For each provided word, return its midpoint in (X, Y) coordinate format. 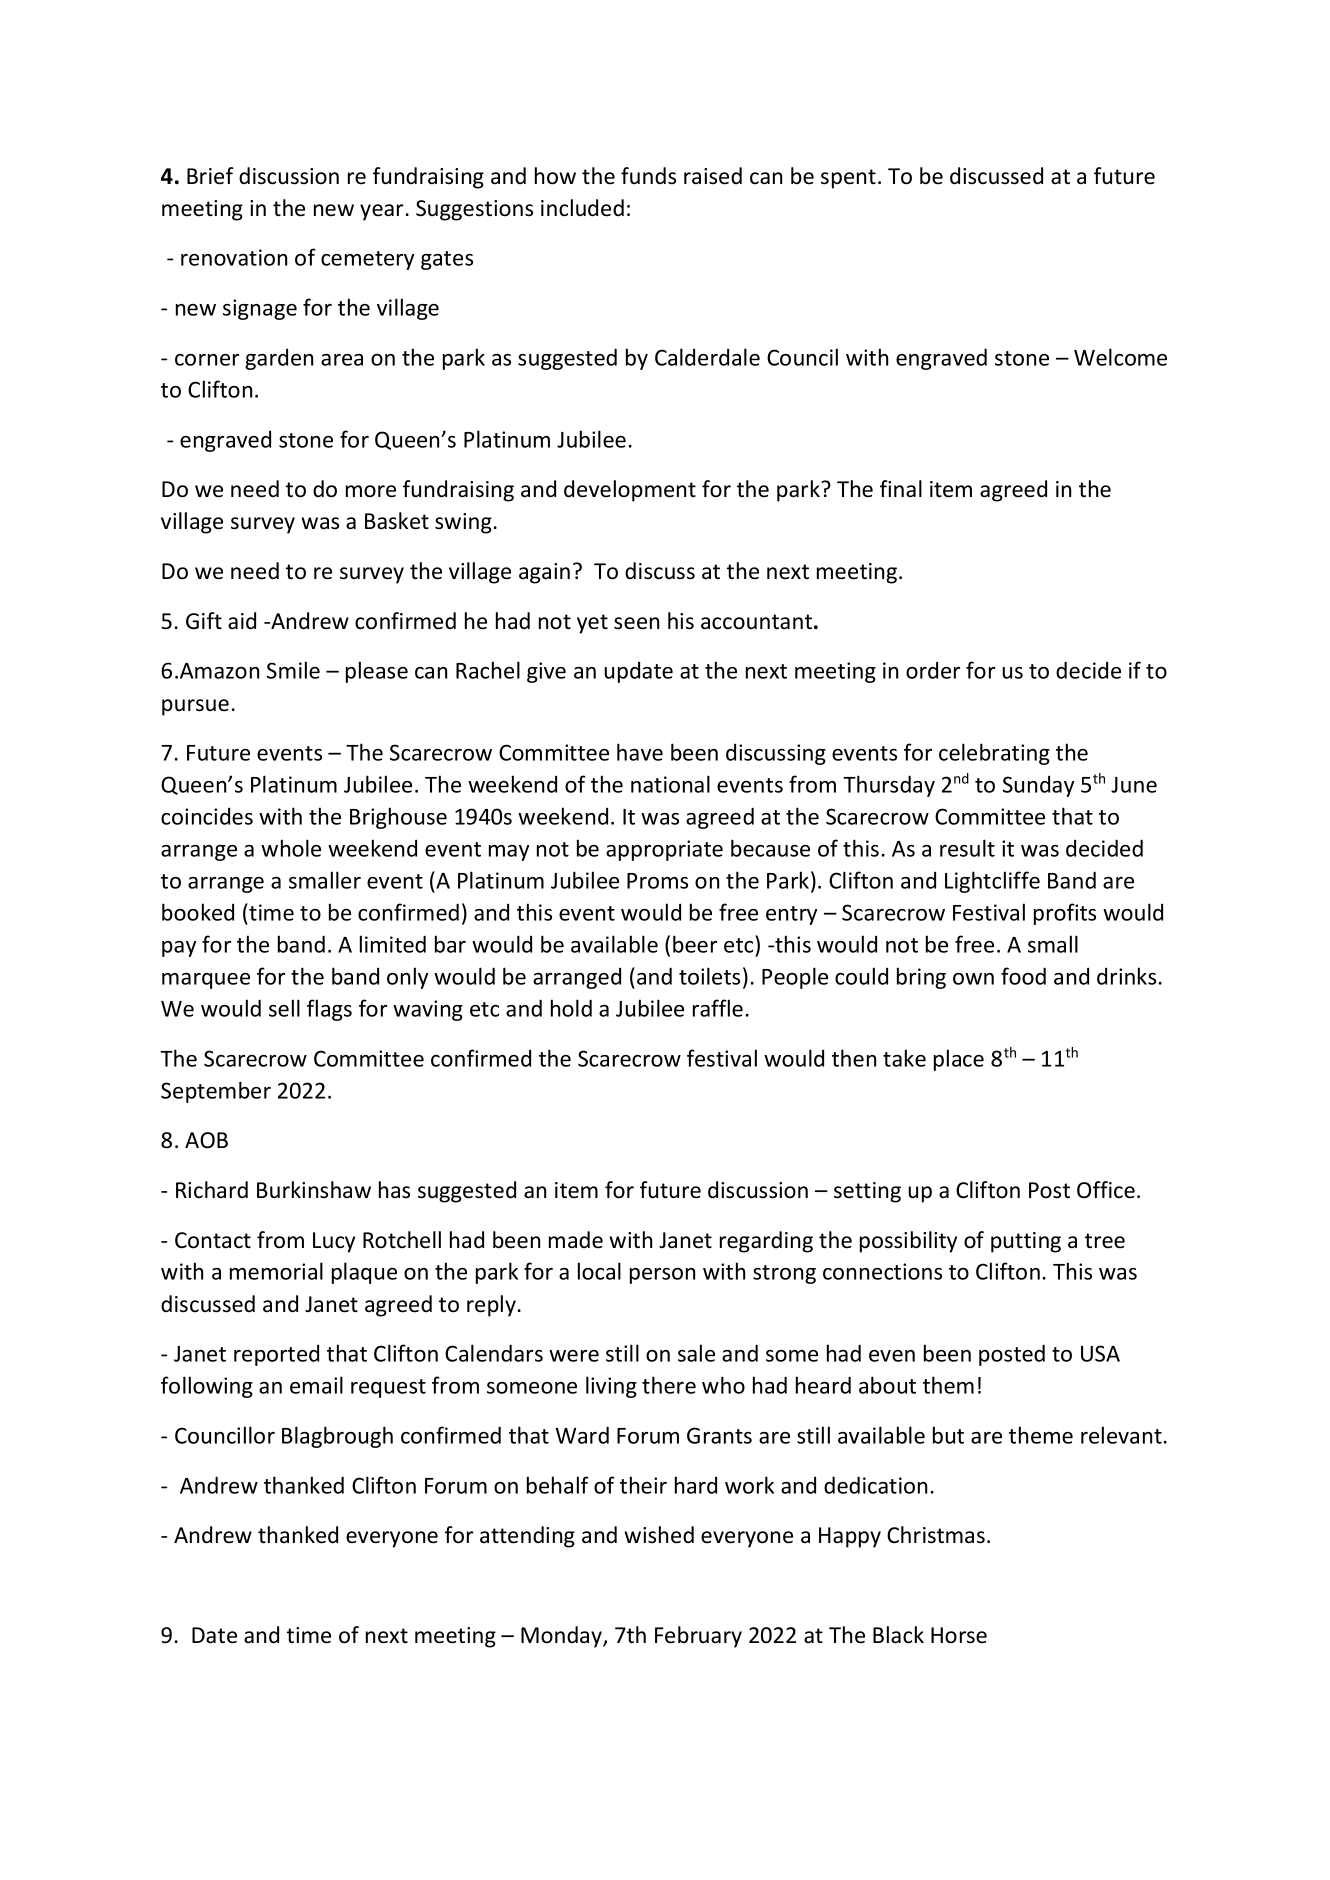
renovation (234, 257)
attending (527, 1537)
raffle (718, 1008)
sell (284, 1008)
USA (1100, 1353)
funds (648, 176)
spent (848, 179)
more (371, 491)
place (959, 1060)
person (662, 1276)
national (670, 784)
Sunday (1038, 786)
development (630, 491)
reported (276, 1355)
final (901, 489)
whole (291, 848)
